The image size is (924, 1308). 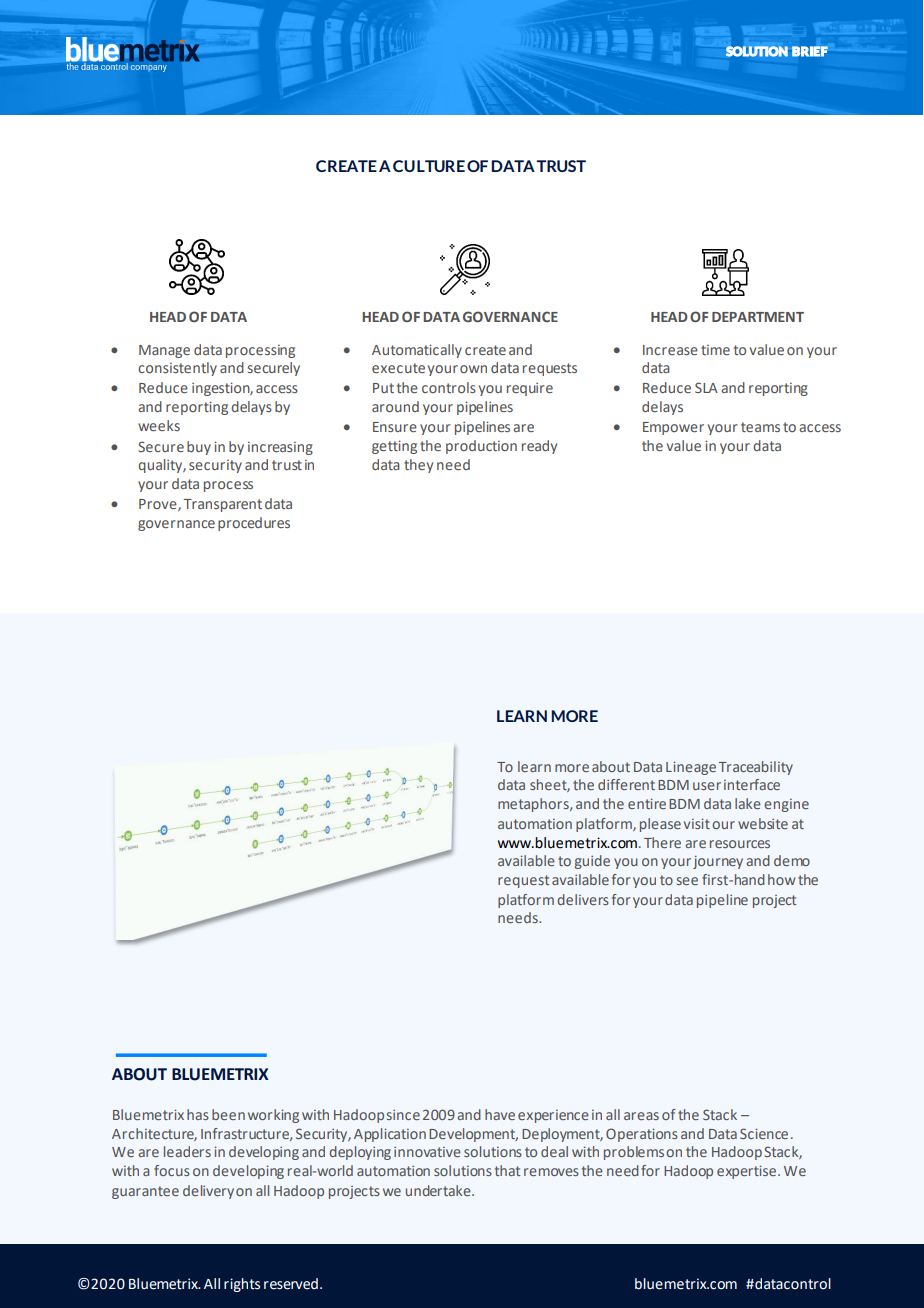 I want to click on undertake, so click(x=439, y=1190).
